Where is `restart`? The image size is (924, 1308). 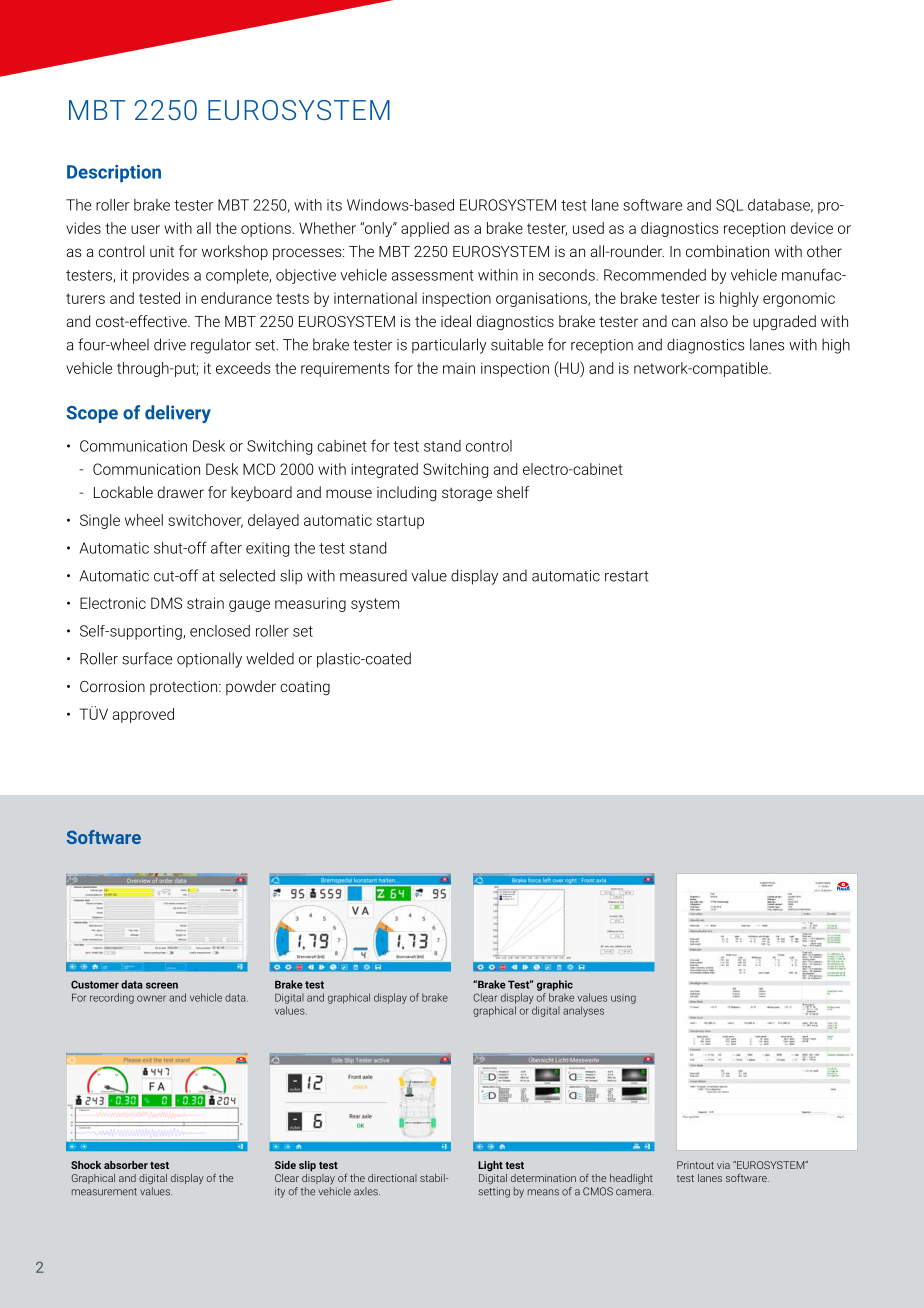
restart is located at coordinates (627, 576).
